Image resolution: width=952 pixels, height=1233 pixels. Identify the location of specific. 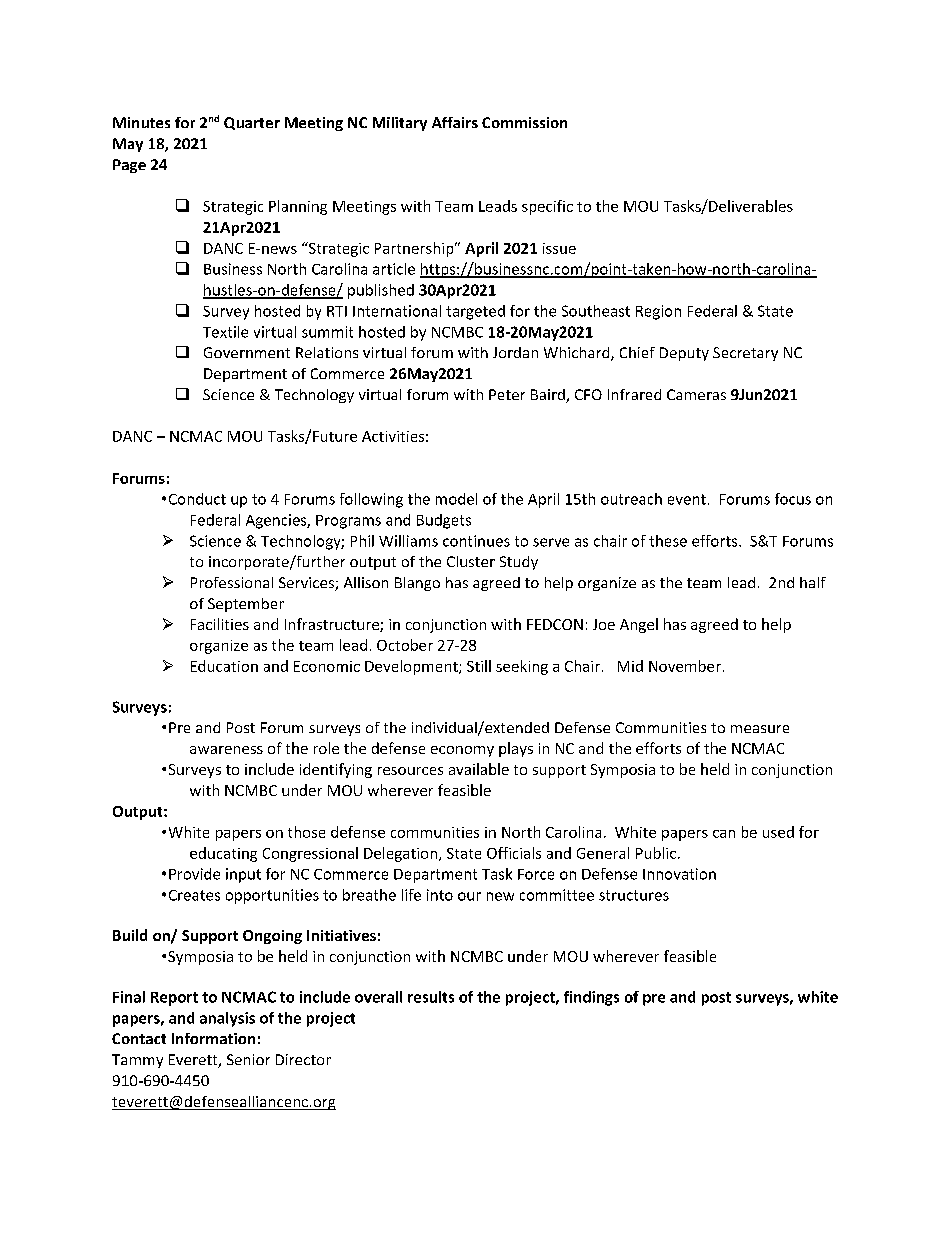
(547, 207).
